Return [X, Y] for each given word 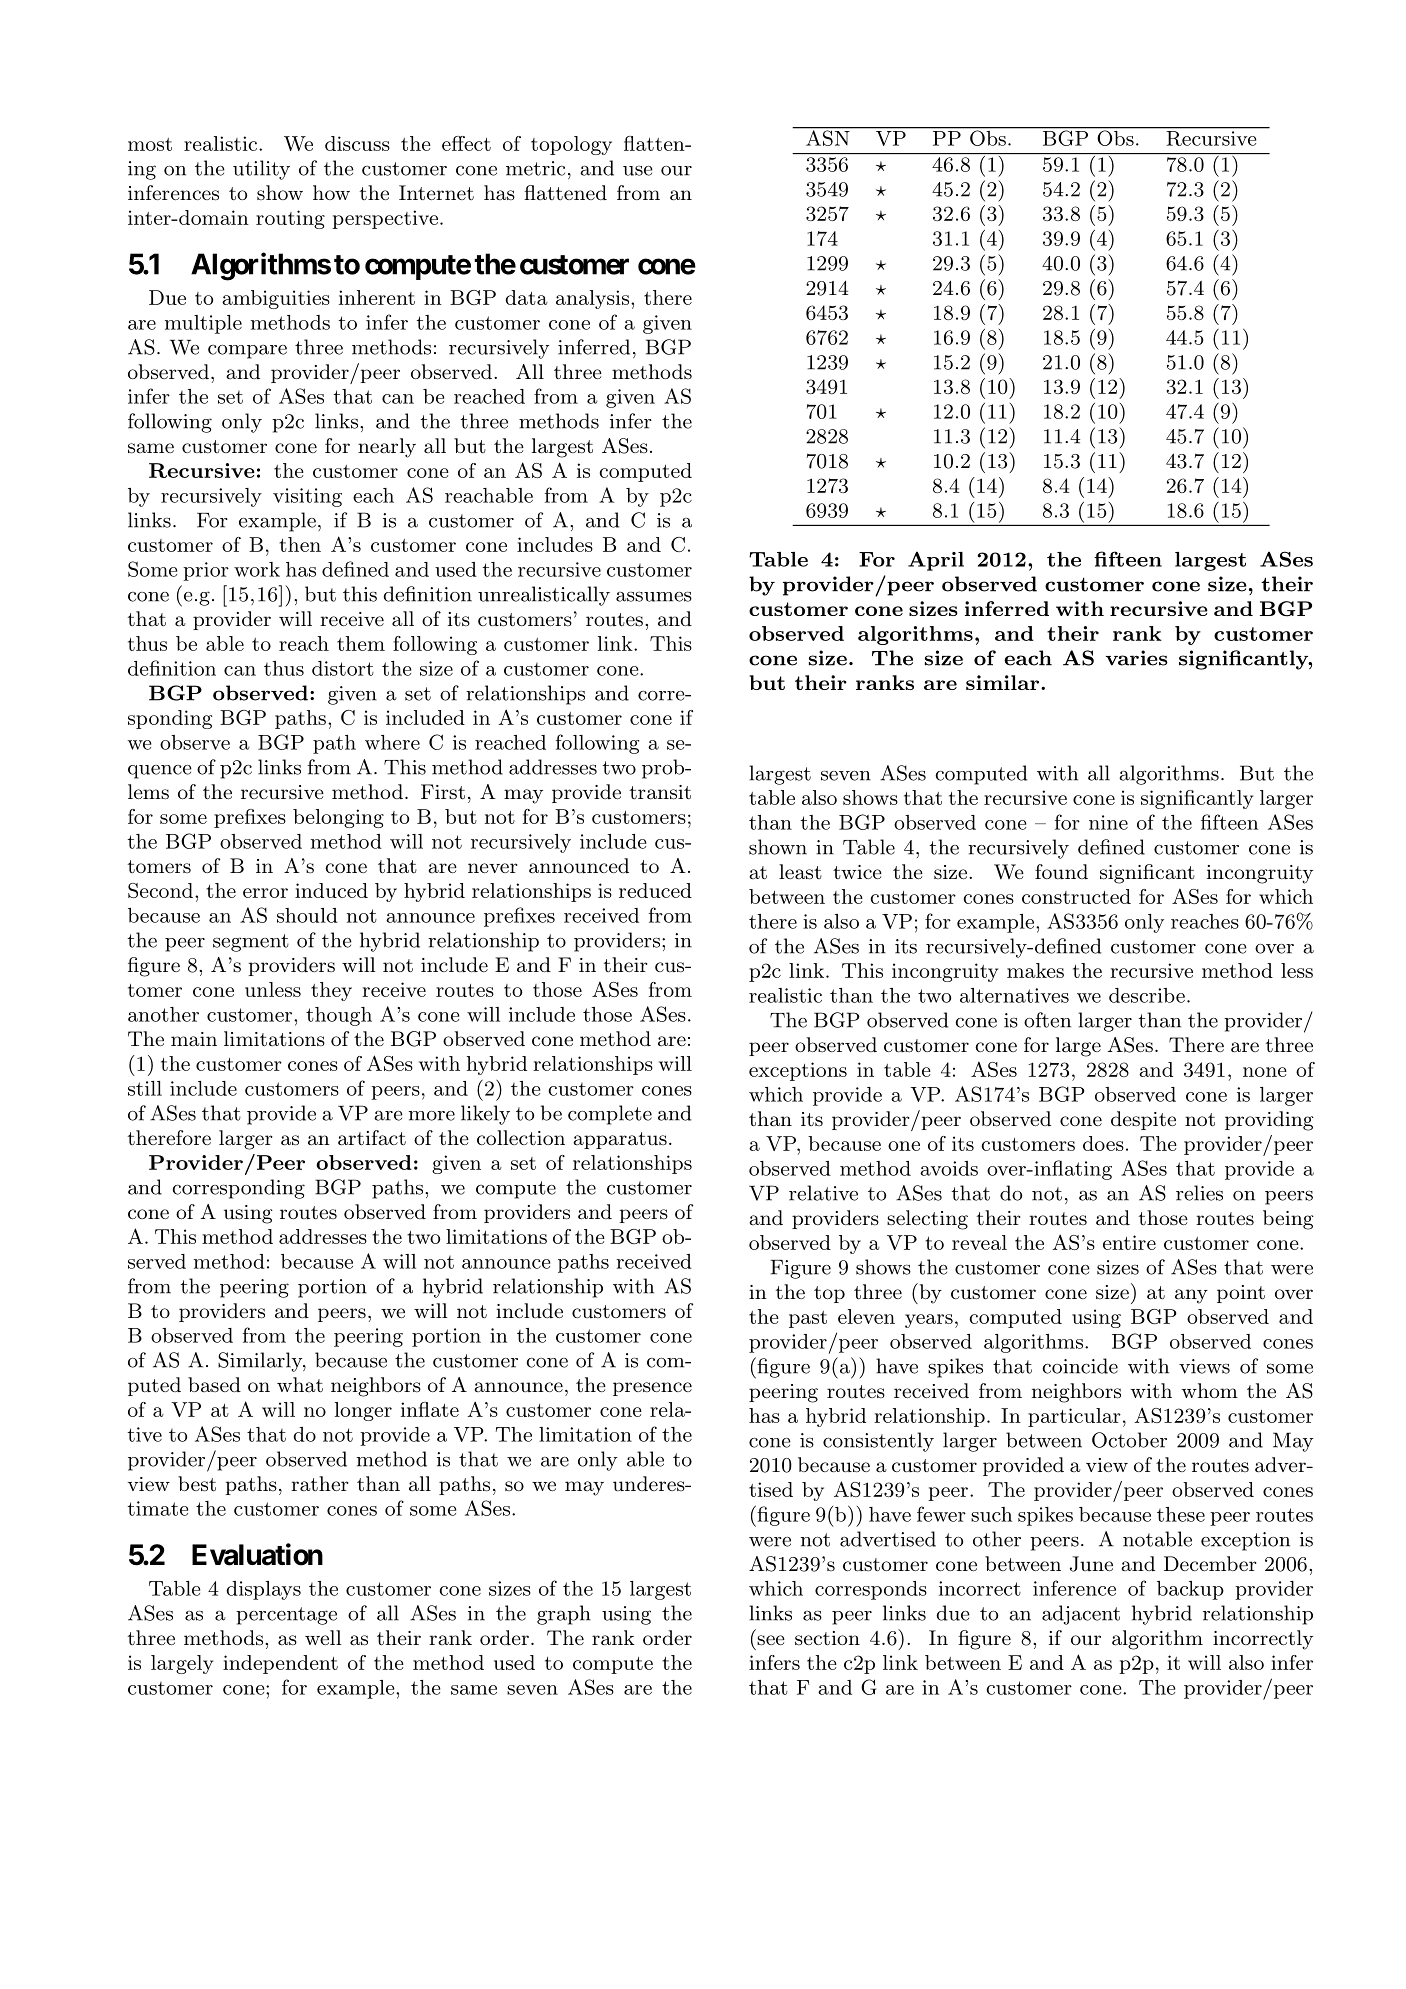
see [771, 1640]
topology [571, 145]
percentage [286, 1616]
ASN [828, 137]
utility [261, 170]
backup [1190, 1590]
